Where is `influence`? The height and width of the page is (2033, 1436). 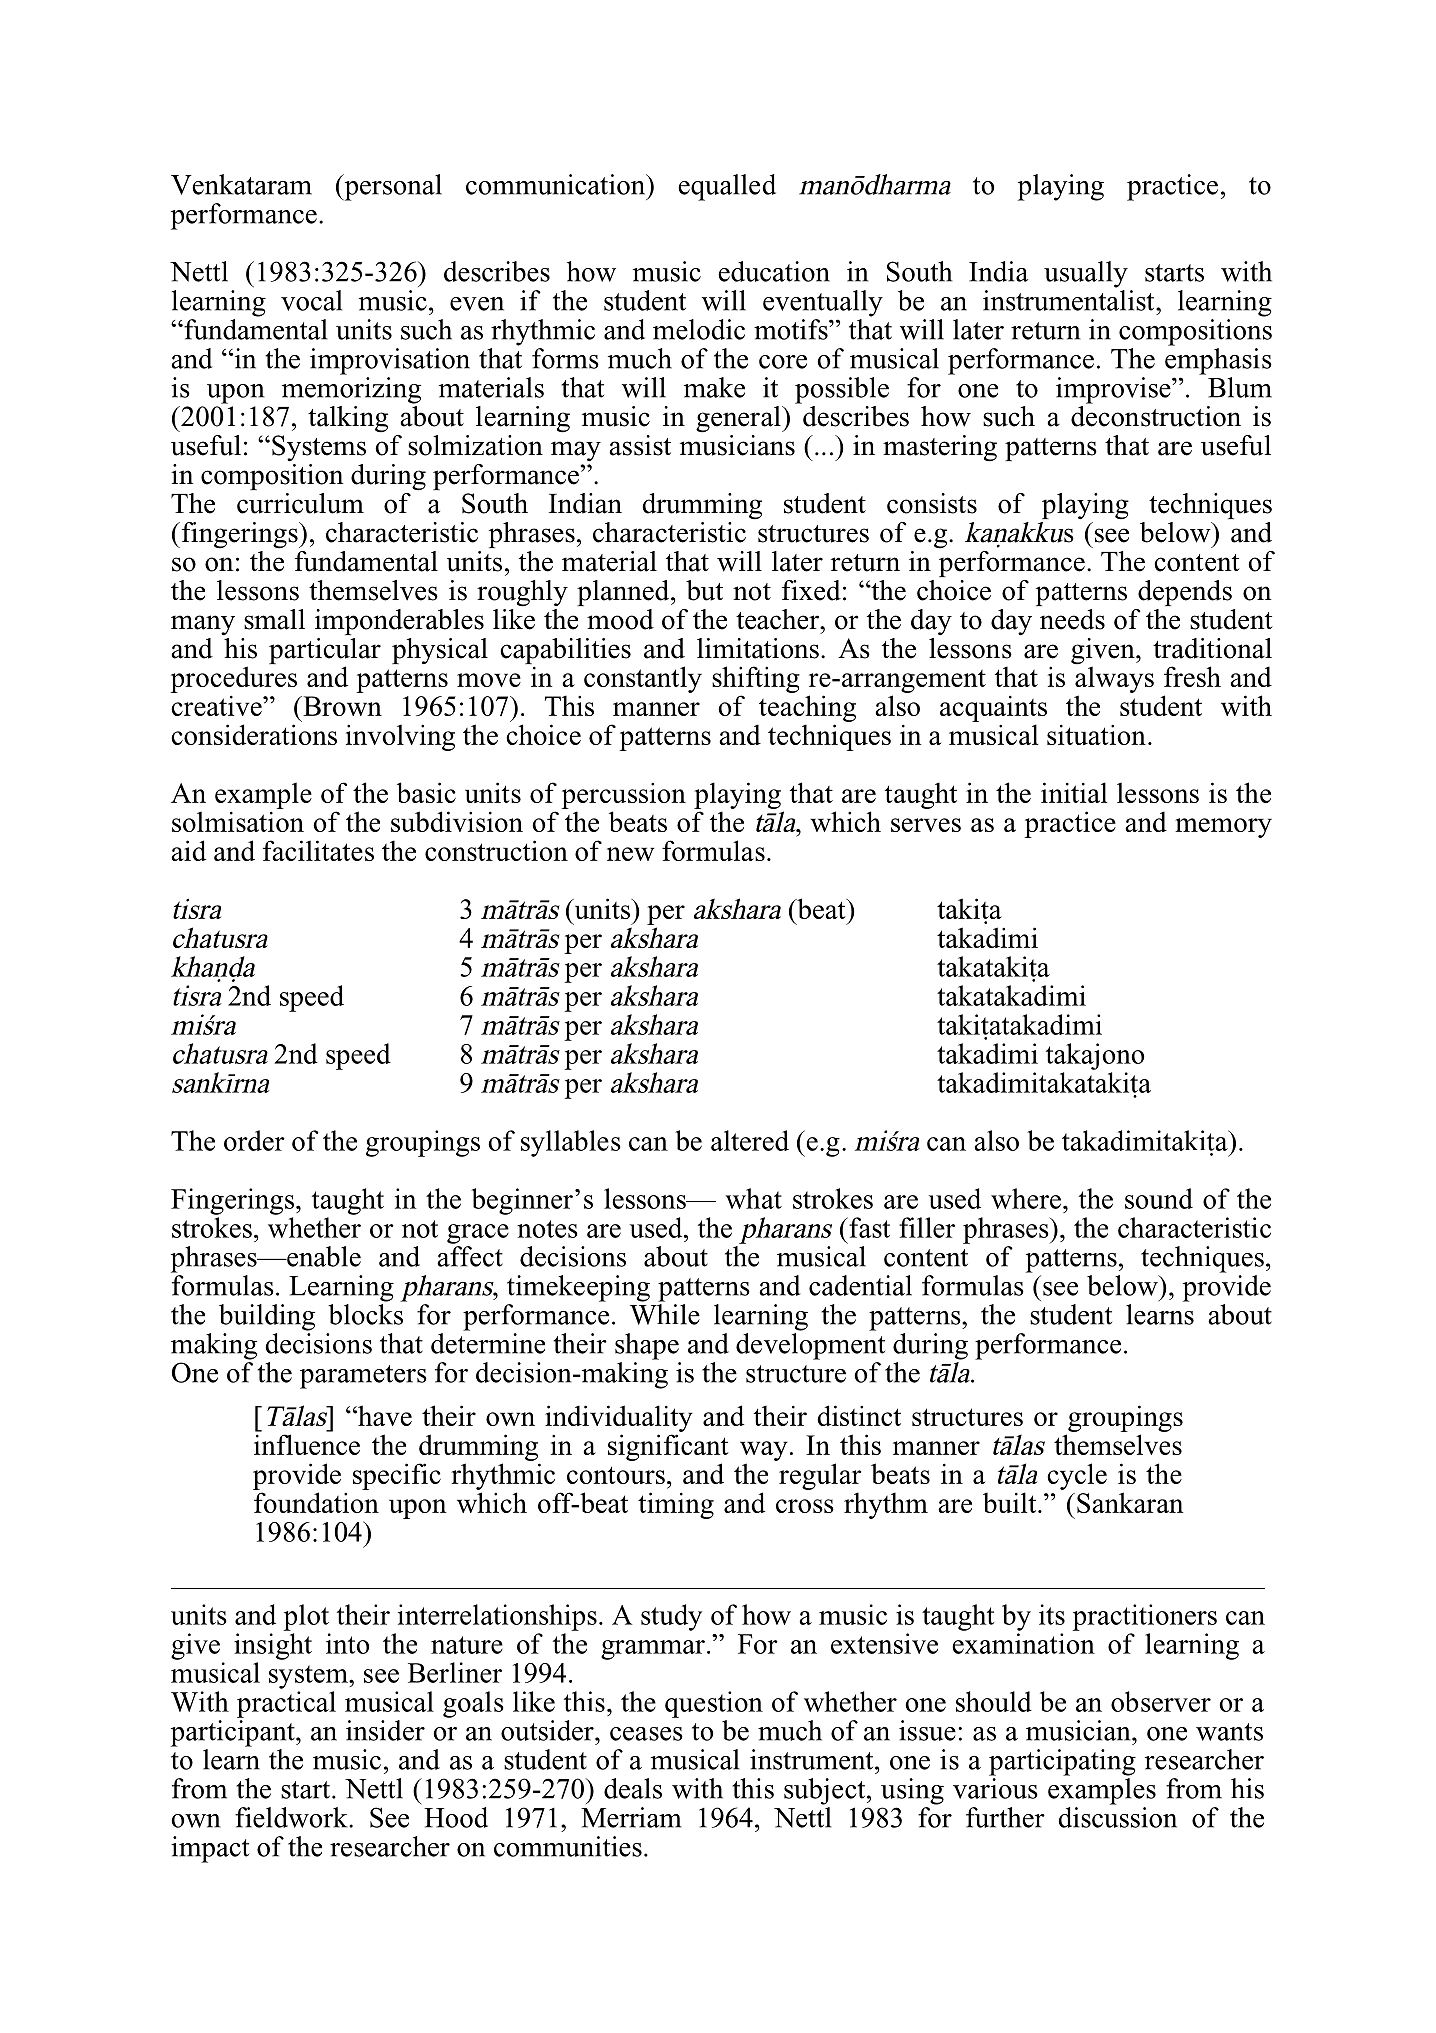
influence is located at coordinates (307, 1444).
